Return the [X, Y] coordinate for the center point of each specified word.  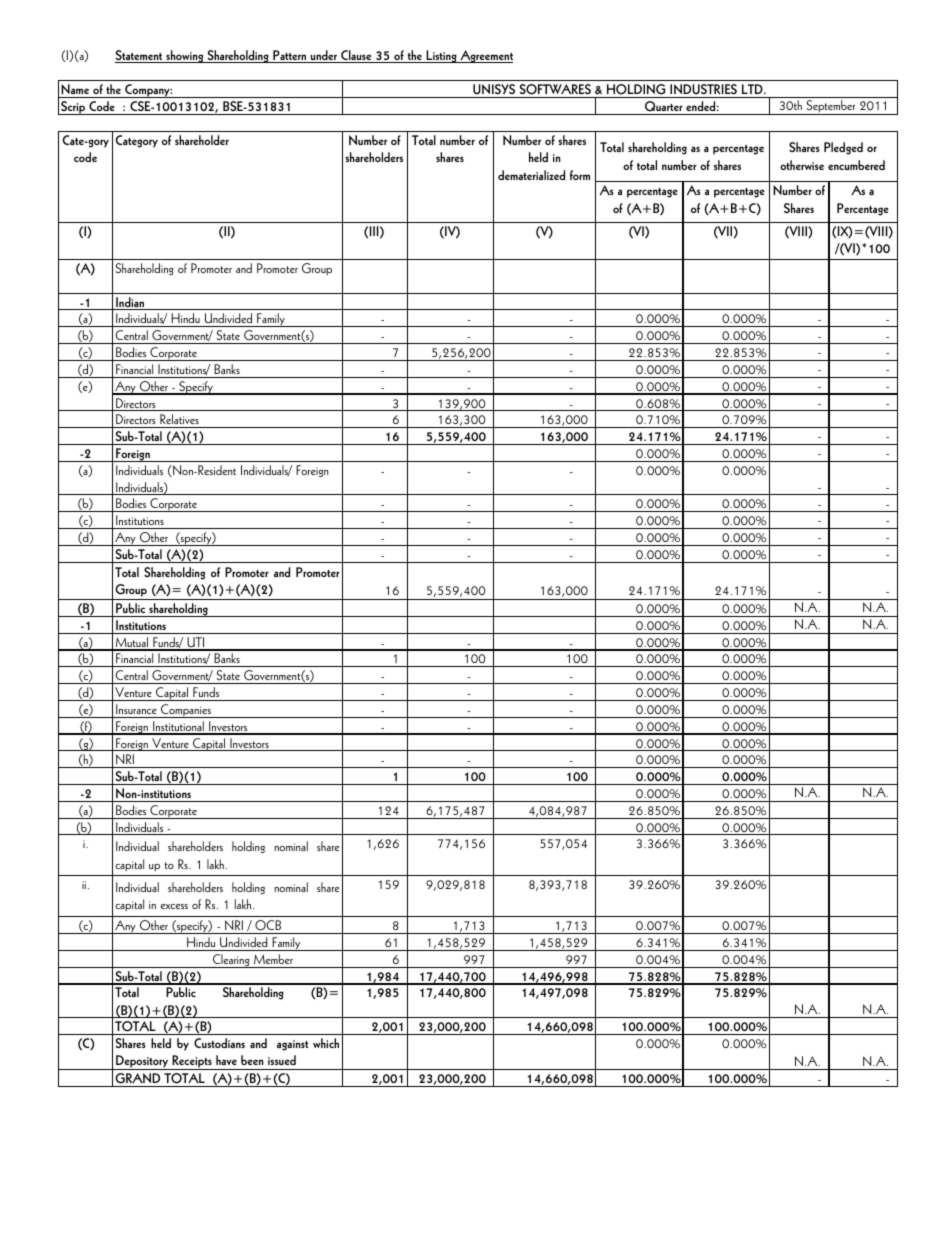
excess [174, 906]
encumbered [856, 165]
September [831, 107]
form [580, 175]
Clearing [231, 961]
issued [282, 1060]
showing [185, 56]
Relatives [179, 421]
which [326, 1043]
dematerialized [531, 175]
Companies [186, 711]
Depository [142, 1062]
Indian [130, 303]
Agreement [485, 56]
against [292, 1045]
